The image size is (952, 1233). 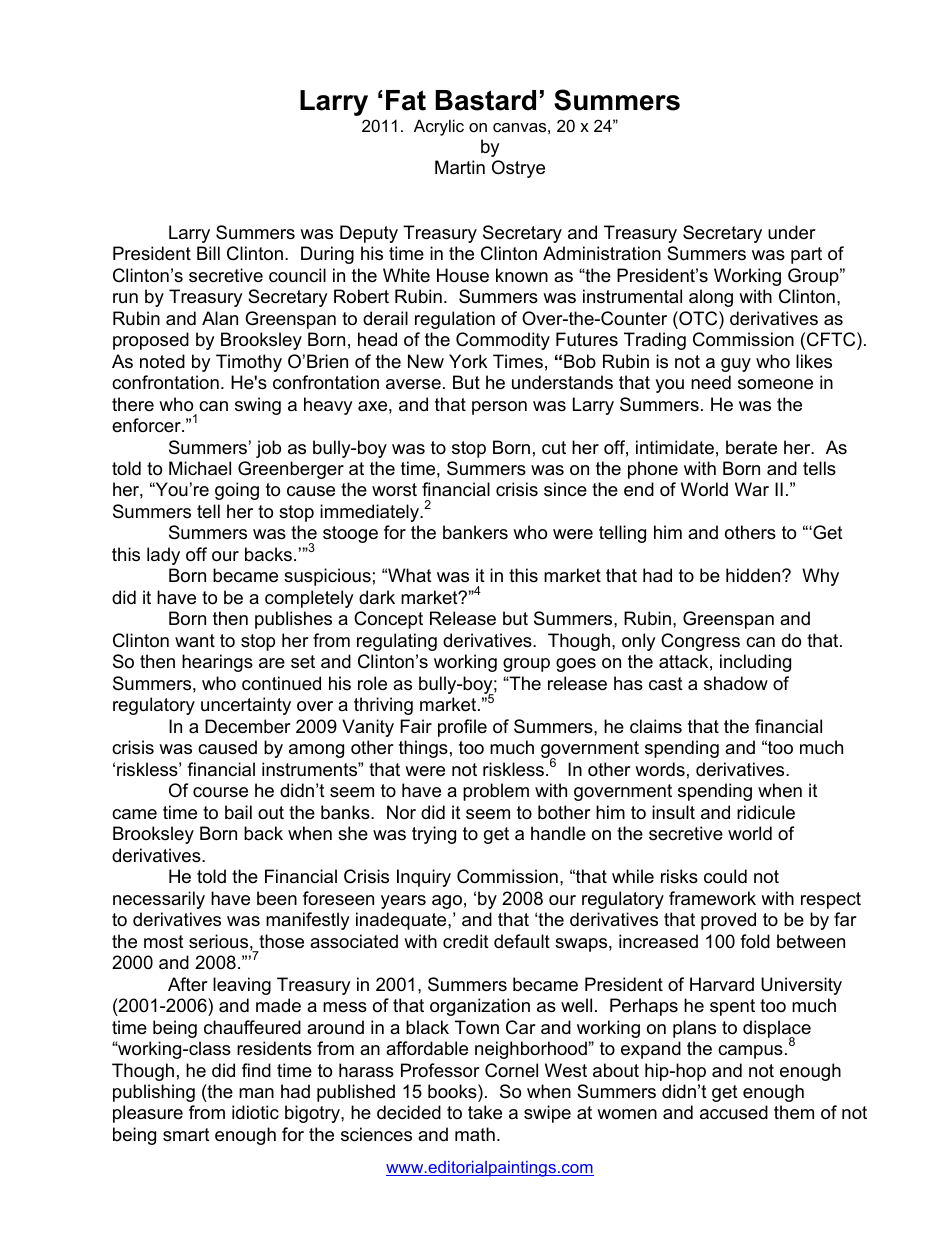 I want to click on accused, so click(x=734, y=1112).
